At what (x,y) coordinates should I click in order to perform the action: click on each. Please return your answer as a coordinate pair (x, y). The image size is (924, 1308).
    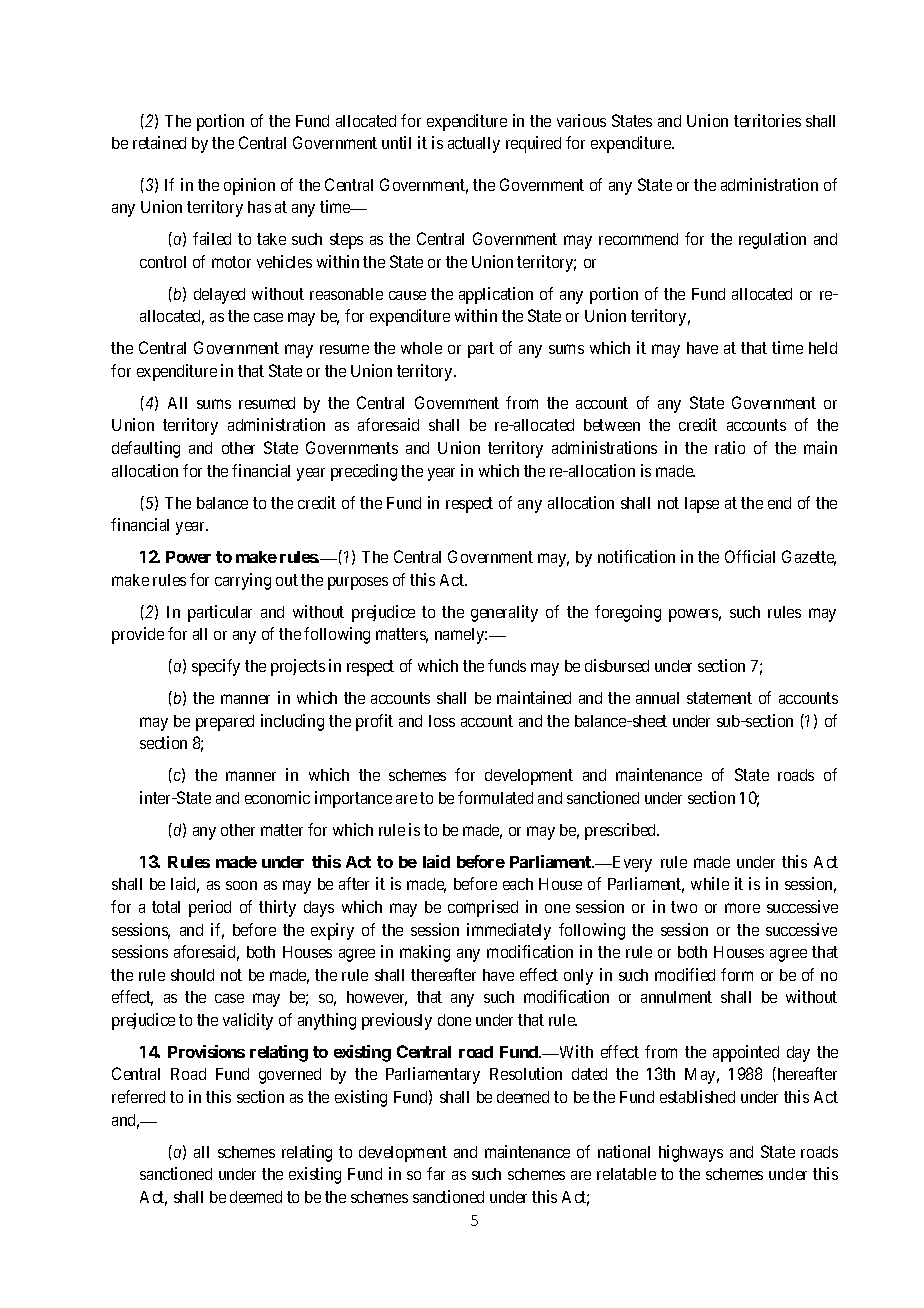
    Looking at the image, I should click on (518, 884).
